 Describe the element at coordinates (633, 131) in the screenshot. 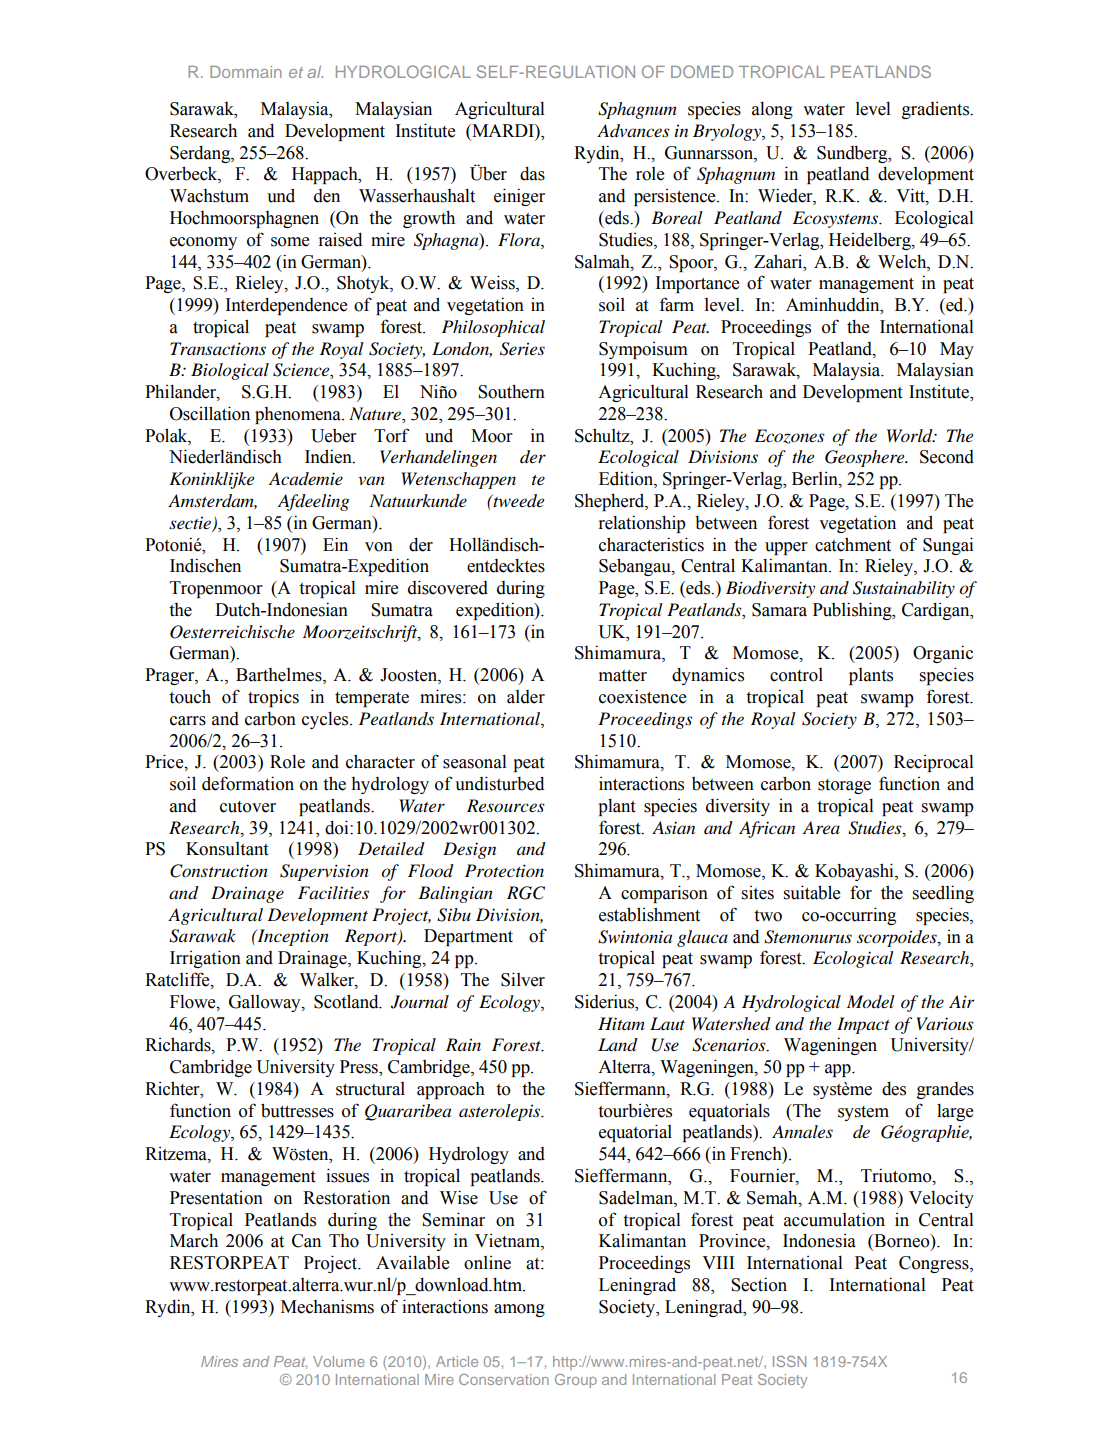

I see `Advances` at that location.
